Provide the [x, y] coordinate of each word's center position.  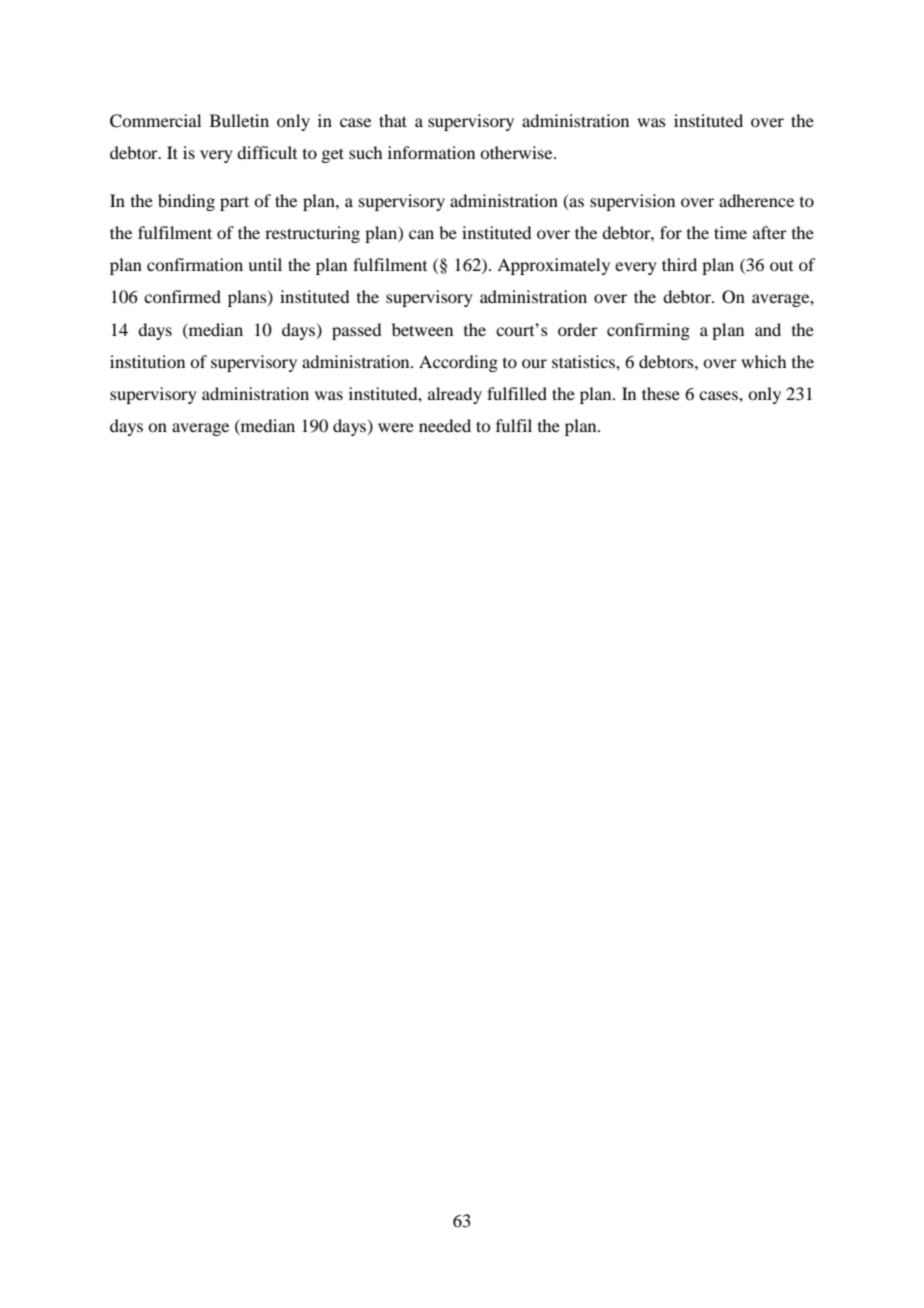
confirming [648, 331]
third [679, 264]
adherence [756, 200]
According [458, 363]
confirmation [195, 264]
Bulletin [239, 120]
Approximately [553, 266]
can [421, 234]
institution [147, 361]
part [234, 203]
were [396, 427]
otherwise [517, 152]
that [393, 120]
